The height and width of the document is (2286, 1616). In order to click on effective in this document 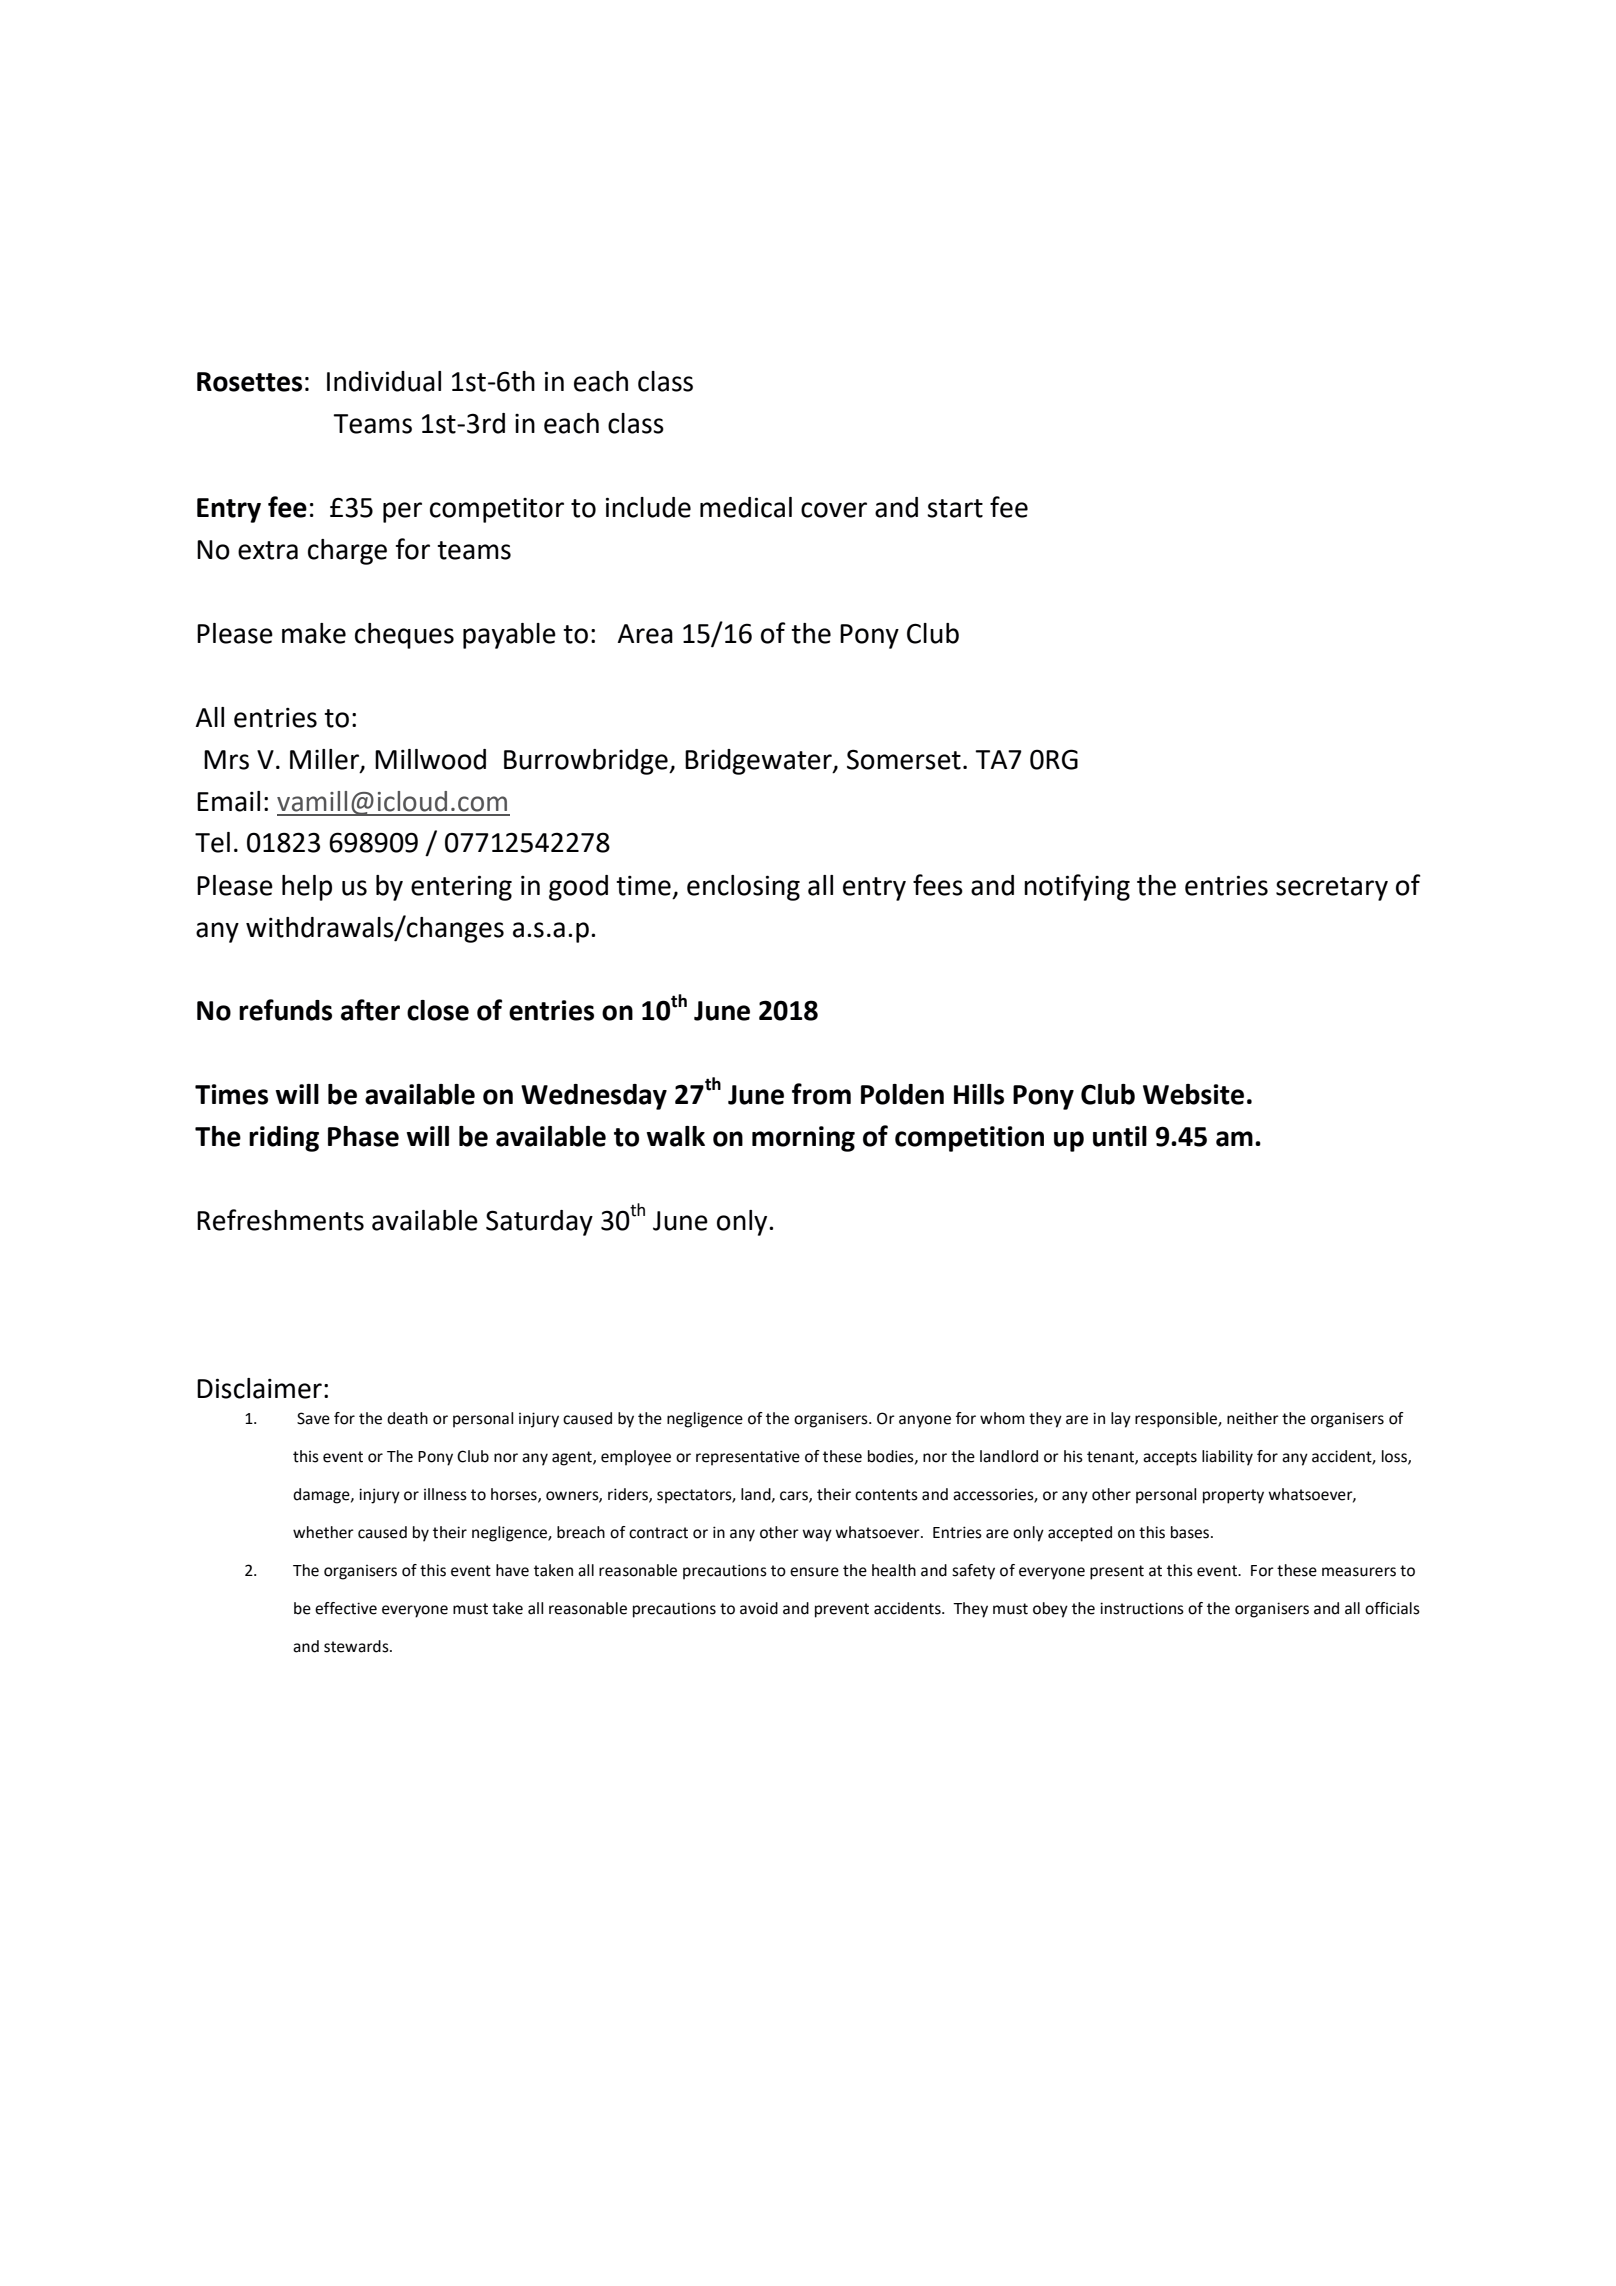, I will do `click(346, 1608)`.
